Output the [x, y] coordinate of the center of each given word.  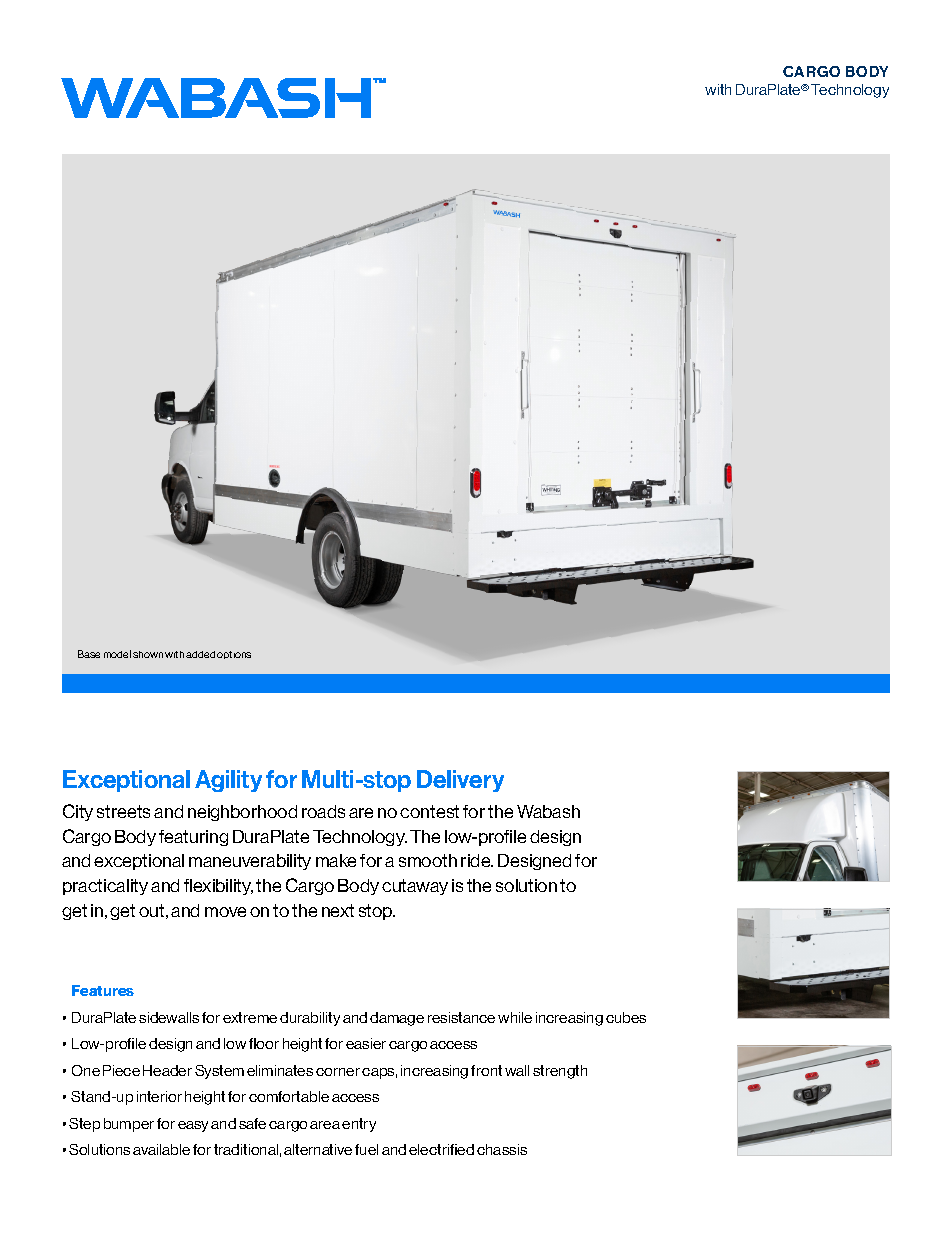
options [234, 655]
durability [310, 1019]
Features [103, 990]
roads [323, 811]
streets [123, 811]
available [161, 1149]
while [515, 1017]
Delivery [460, 781]
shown [148, 654]
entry [359, 1125]
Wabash [548, 811]
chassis [502, 1149]
